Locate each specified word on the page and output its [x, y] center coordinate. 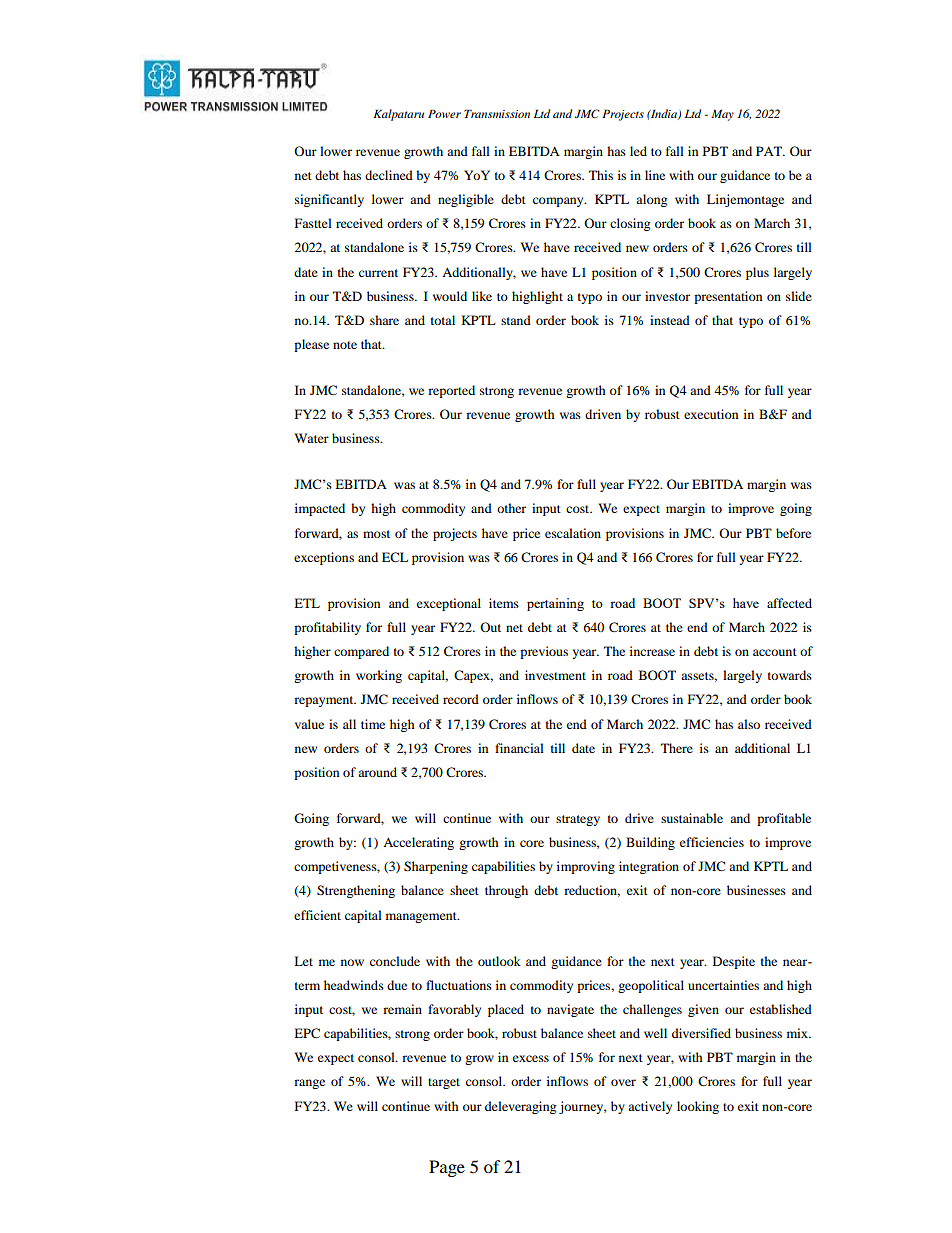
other [511, 508]
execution [711, 414]
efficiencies [712, 842]
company [559, 202]
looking [698, 1107]
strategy [578, 820]
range [309, 1084]
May [722, 115]
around [377, 772]
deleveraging [520, 1107]
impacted [320, 509]
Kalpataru [398, 115]
